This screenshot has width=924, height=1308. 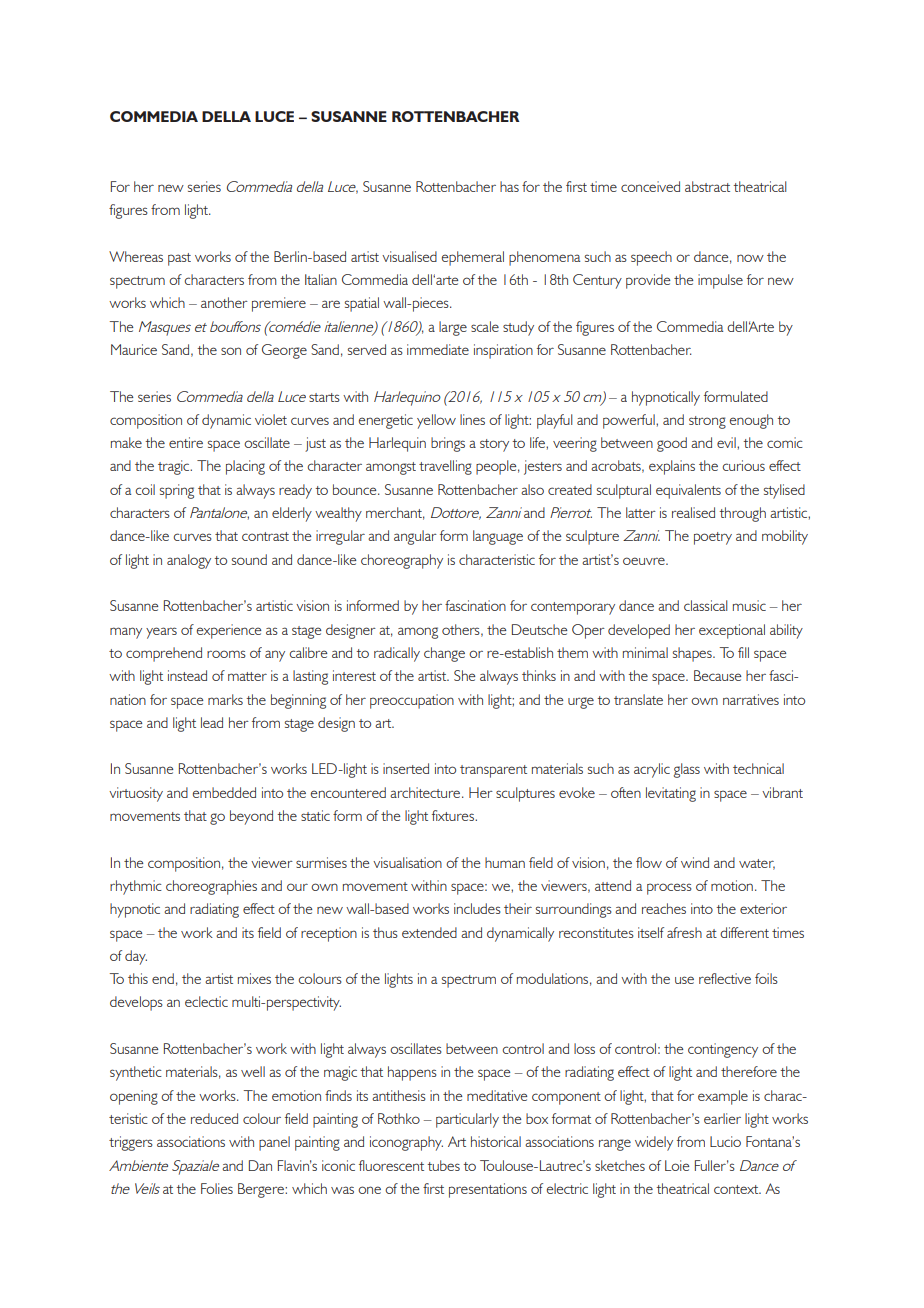 I want to click on entire, so click(x=186, y=442).
